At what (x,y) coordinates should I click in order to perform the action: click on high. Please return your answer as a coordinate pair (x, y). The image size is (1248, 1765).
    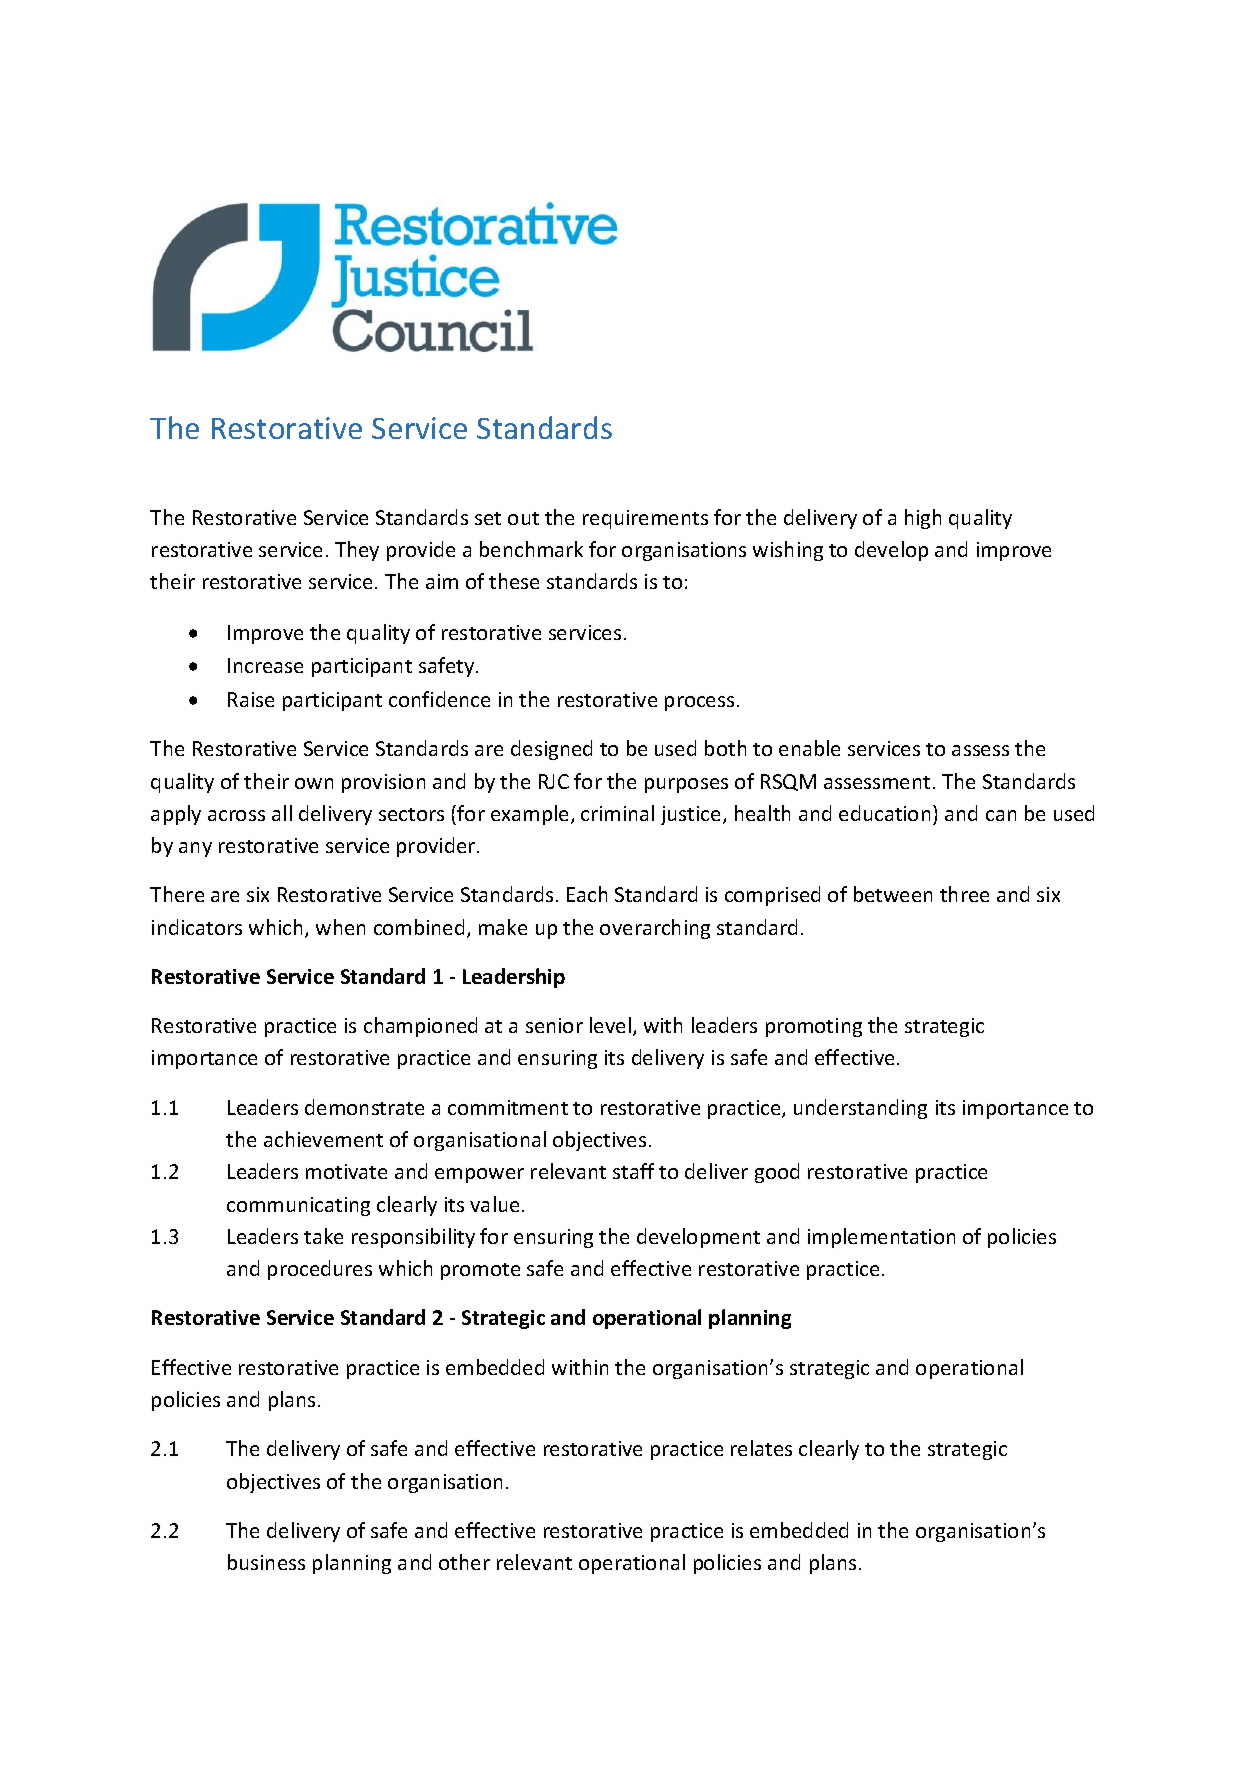
    Looking at the image, I should click on (923, 519).
